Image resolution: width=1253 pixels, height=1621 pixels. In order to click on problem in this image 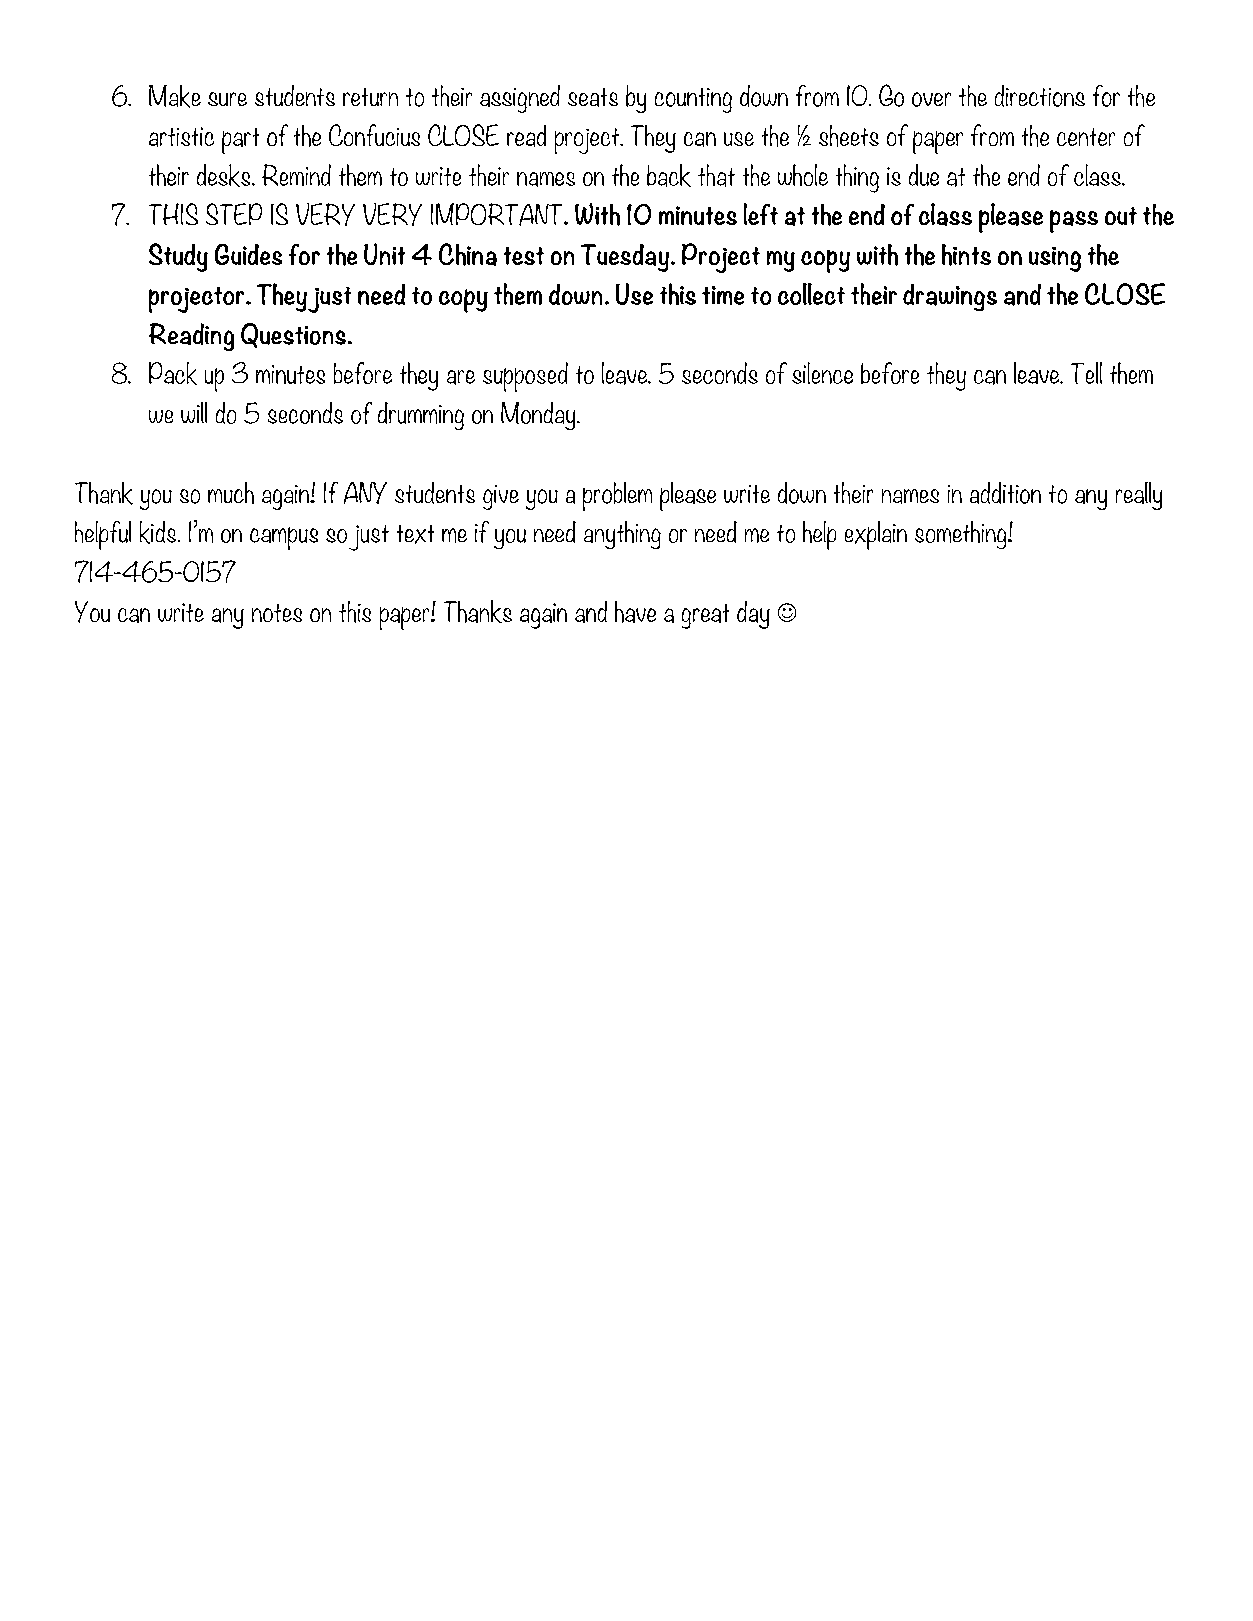, I will do `click(617, 496)`.
